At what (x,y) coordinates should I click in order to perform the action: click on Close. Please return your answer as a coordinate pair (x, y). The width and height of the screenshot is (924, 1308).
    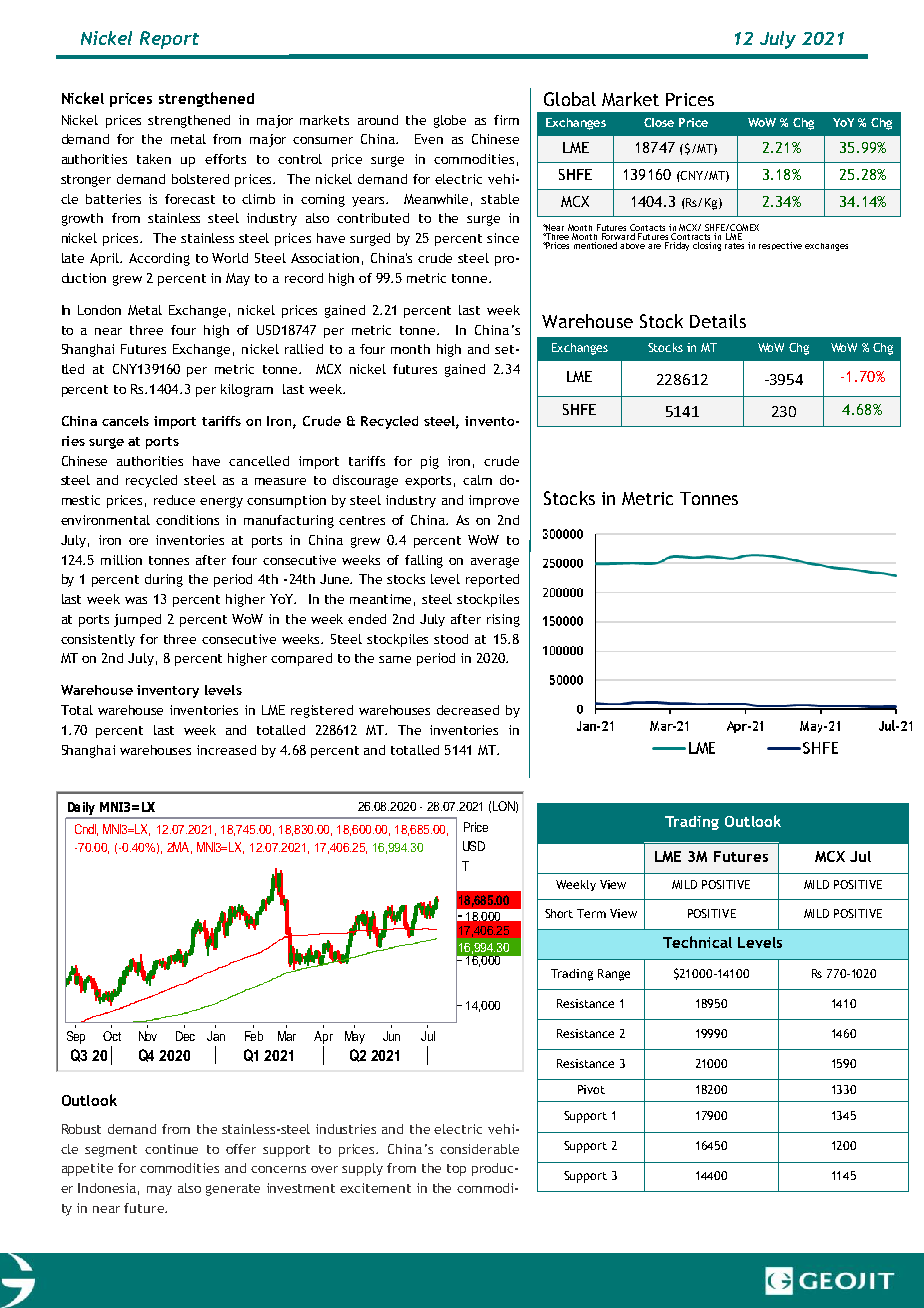
    Looking at the image, I should click on (659, 122).
